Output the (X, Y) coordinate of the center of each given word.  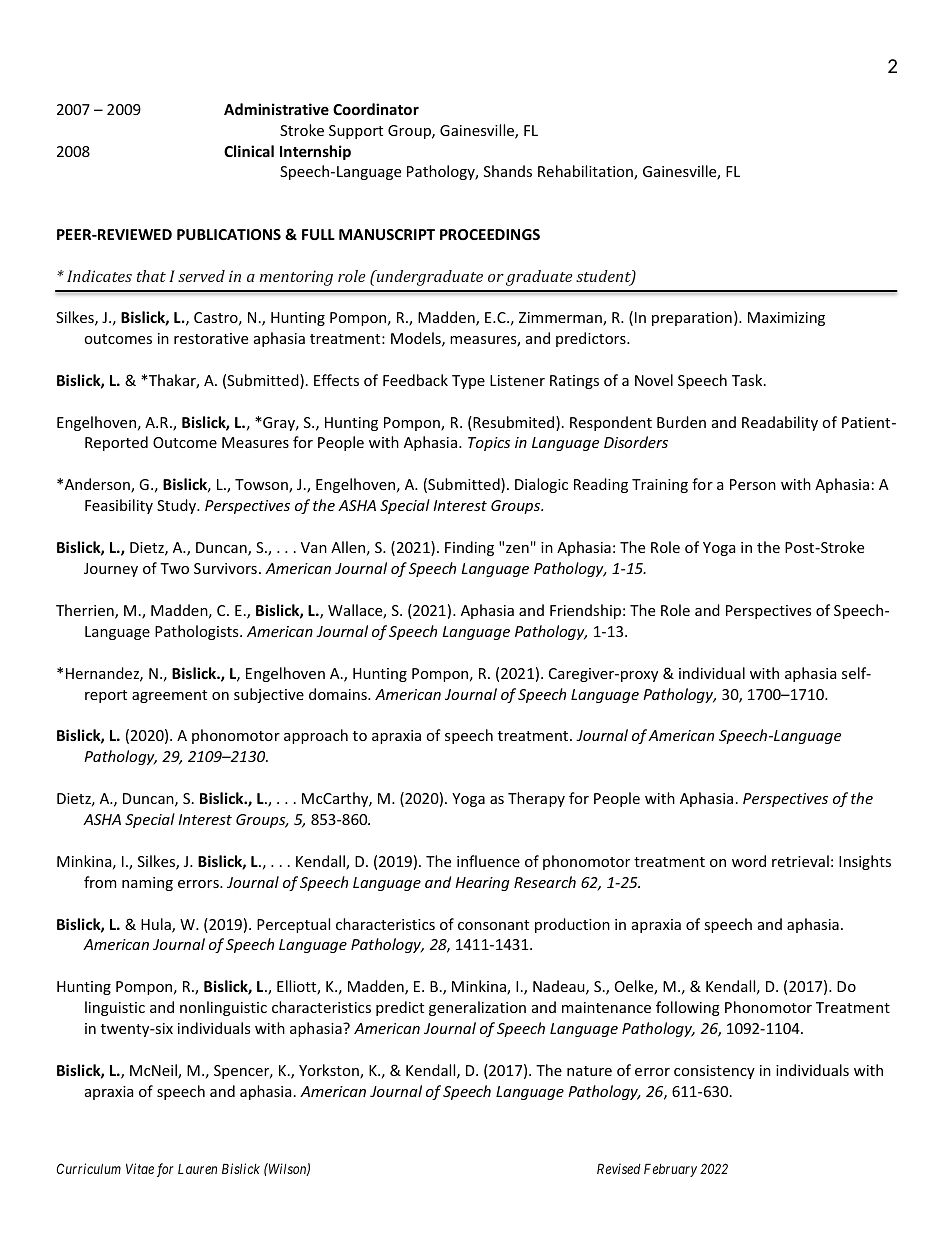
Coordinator (376, 109)
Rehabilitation (586, 172)
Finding (469, 548)
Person (753, 484)
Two (174, 568)
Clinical (249, 151)
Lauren (197, 1169)
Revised (619, 1168)
